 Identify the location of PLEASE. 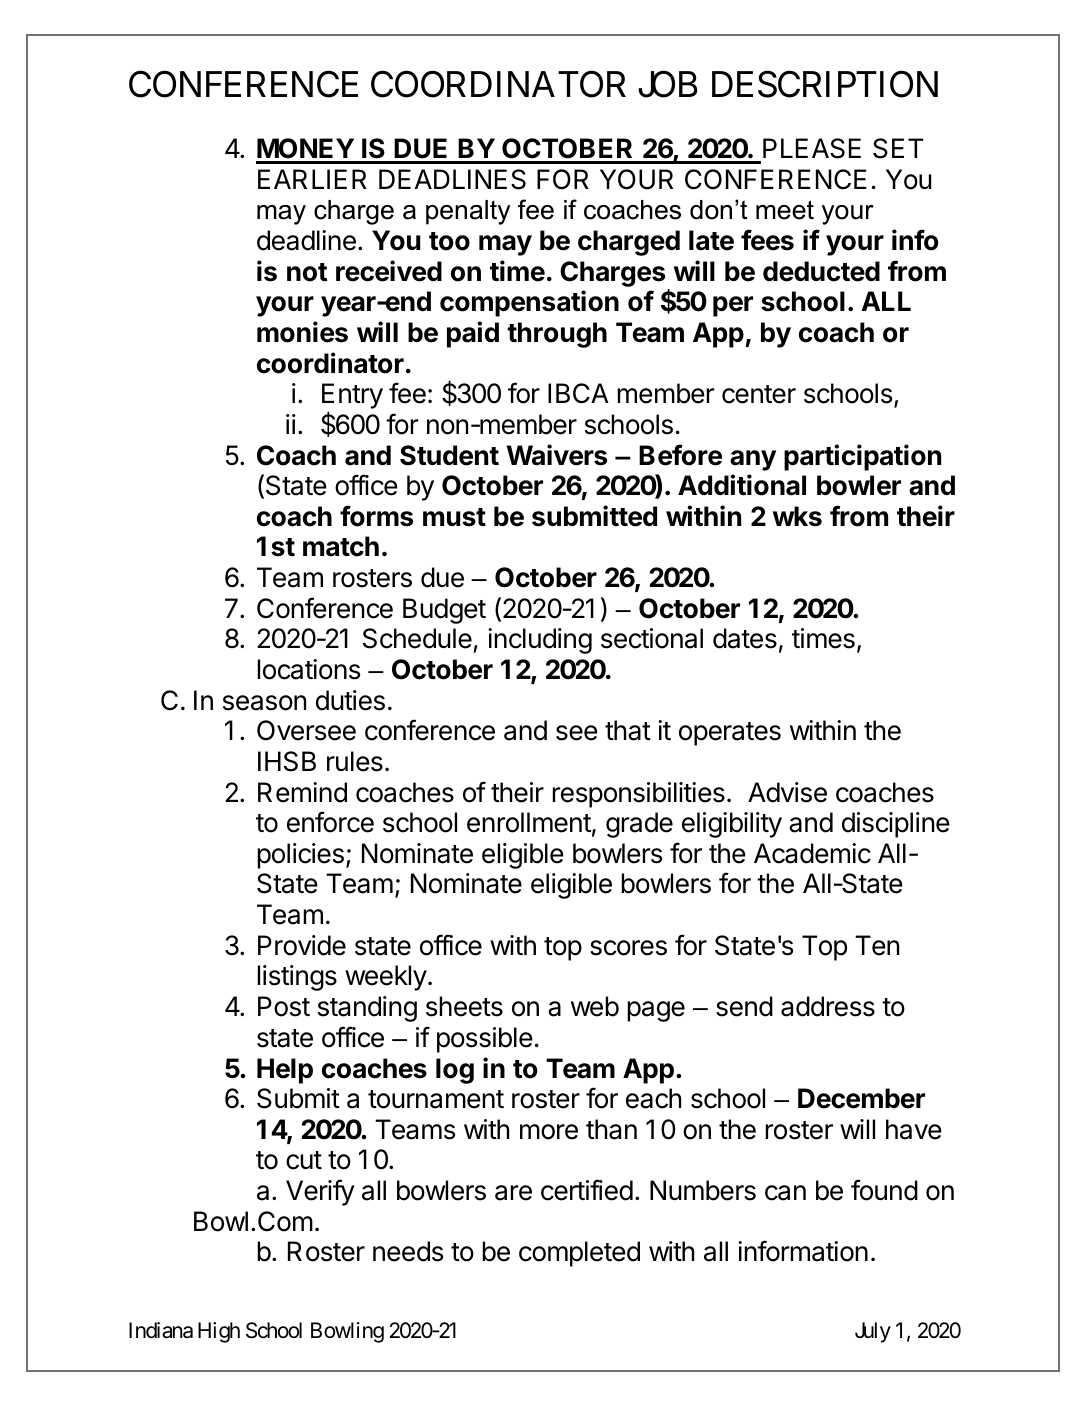
(812, 148).
